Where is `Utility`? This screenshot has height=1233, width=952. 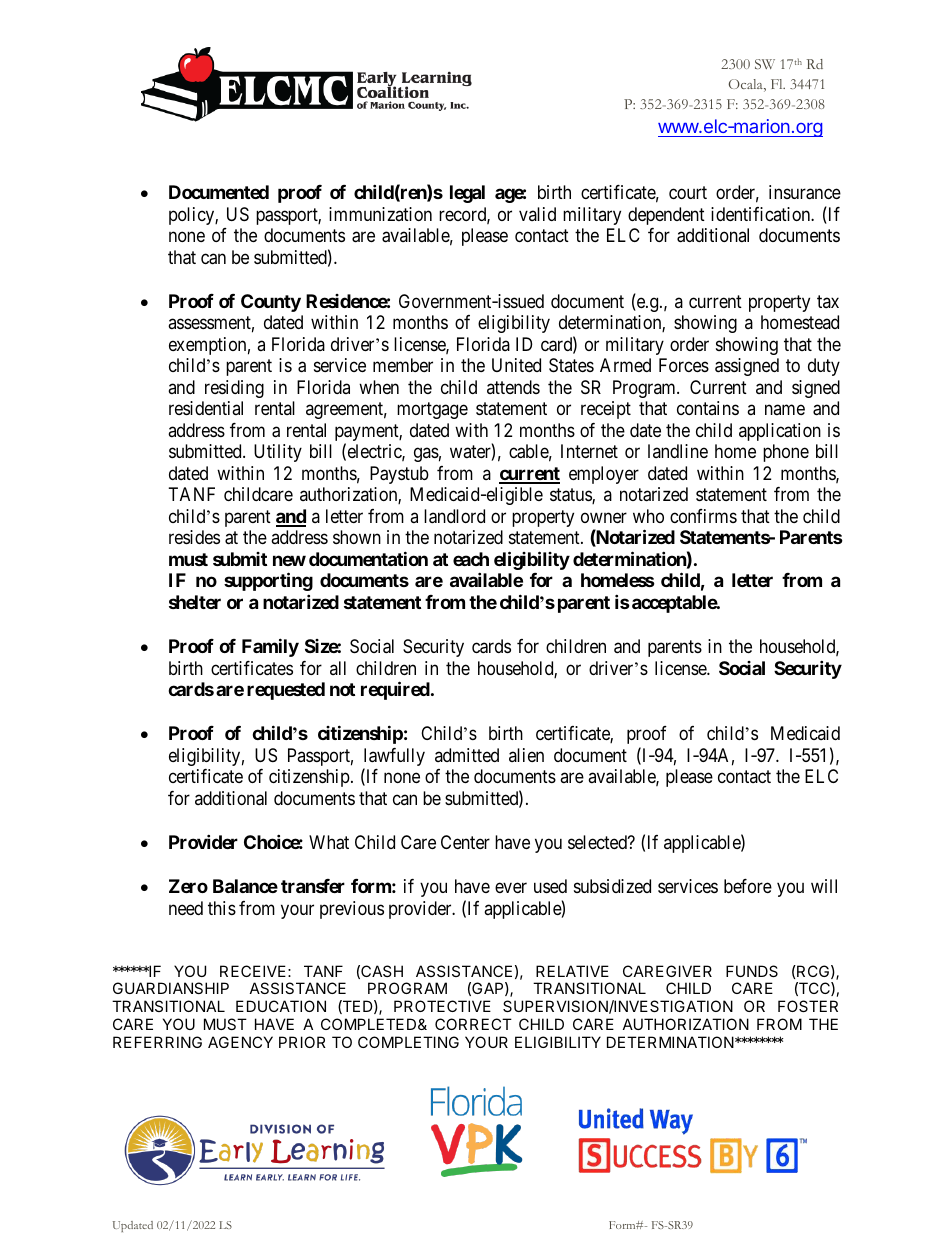 Utility is located at coordinates (278, 453).
